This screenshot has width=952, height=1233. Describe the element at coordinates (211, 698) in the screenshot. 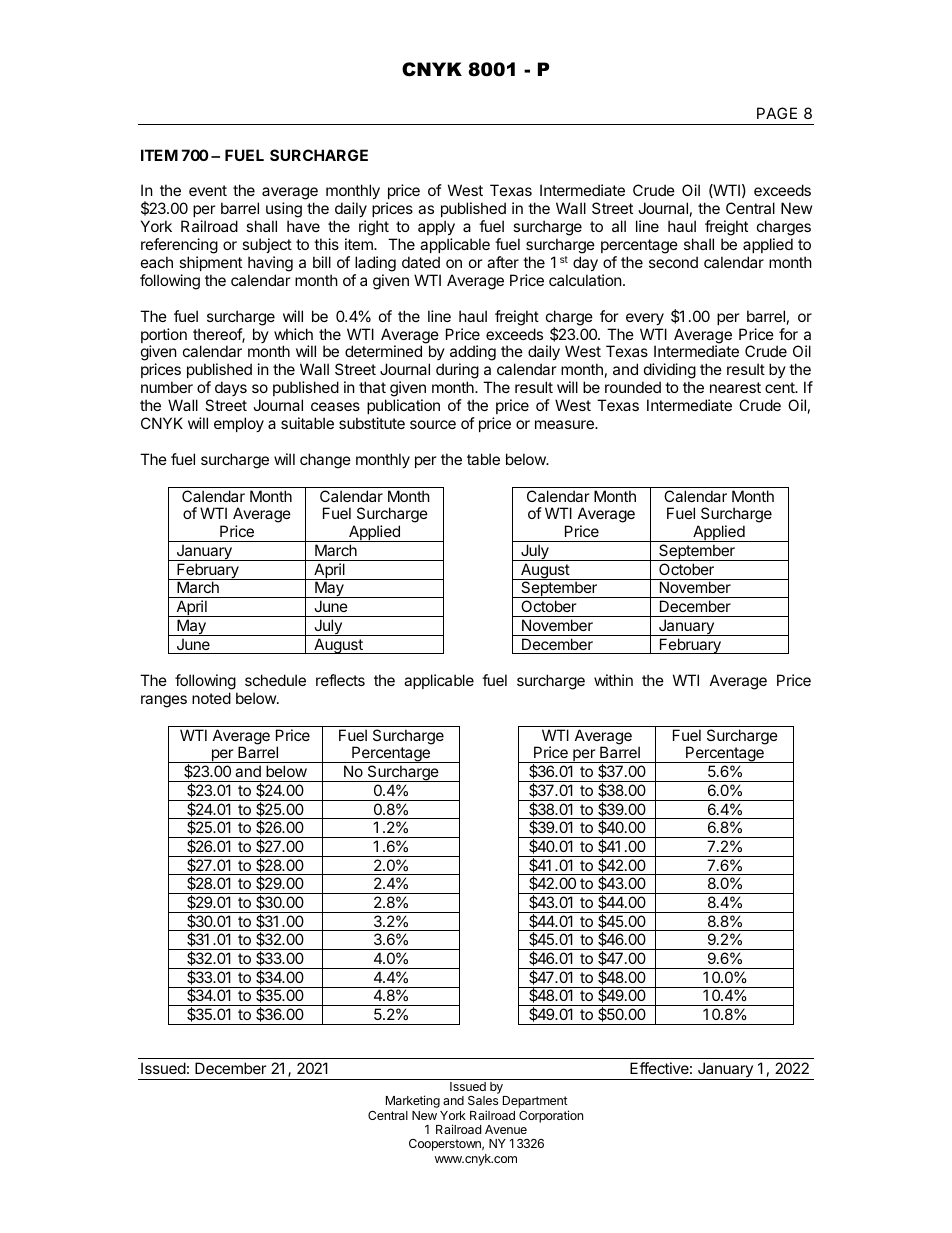

I see `noted` at that location.
